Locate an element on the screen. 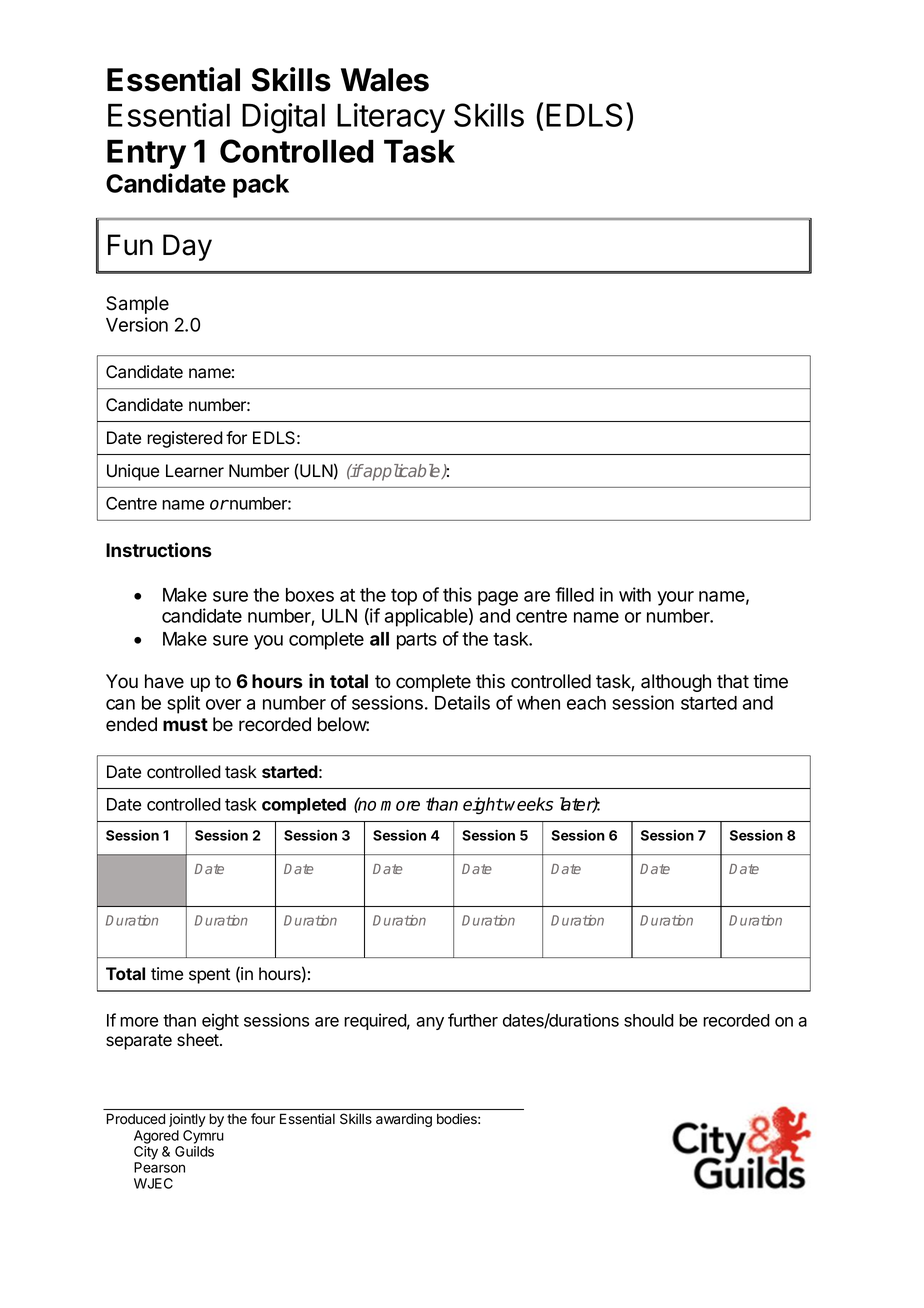  should is located at coordinates (649, 1020).
